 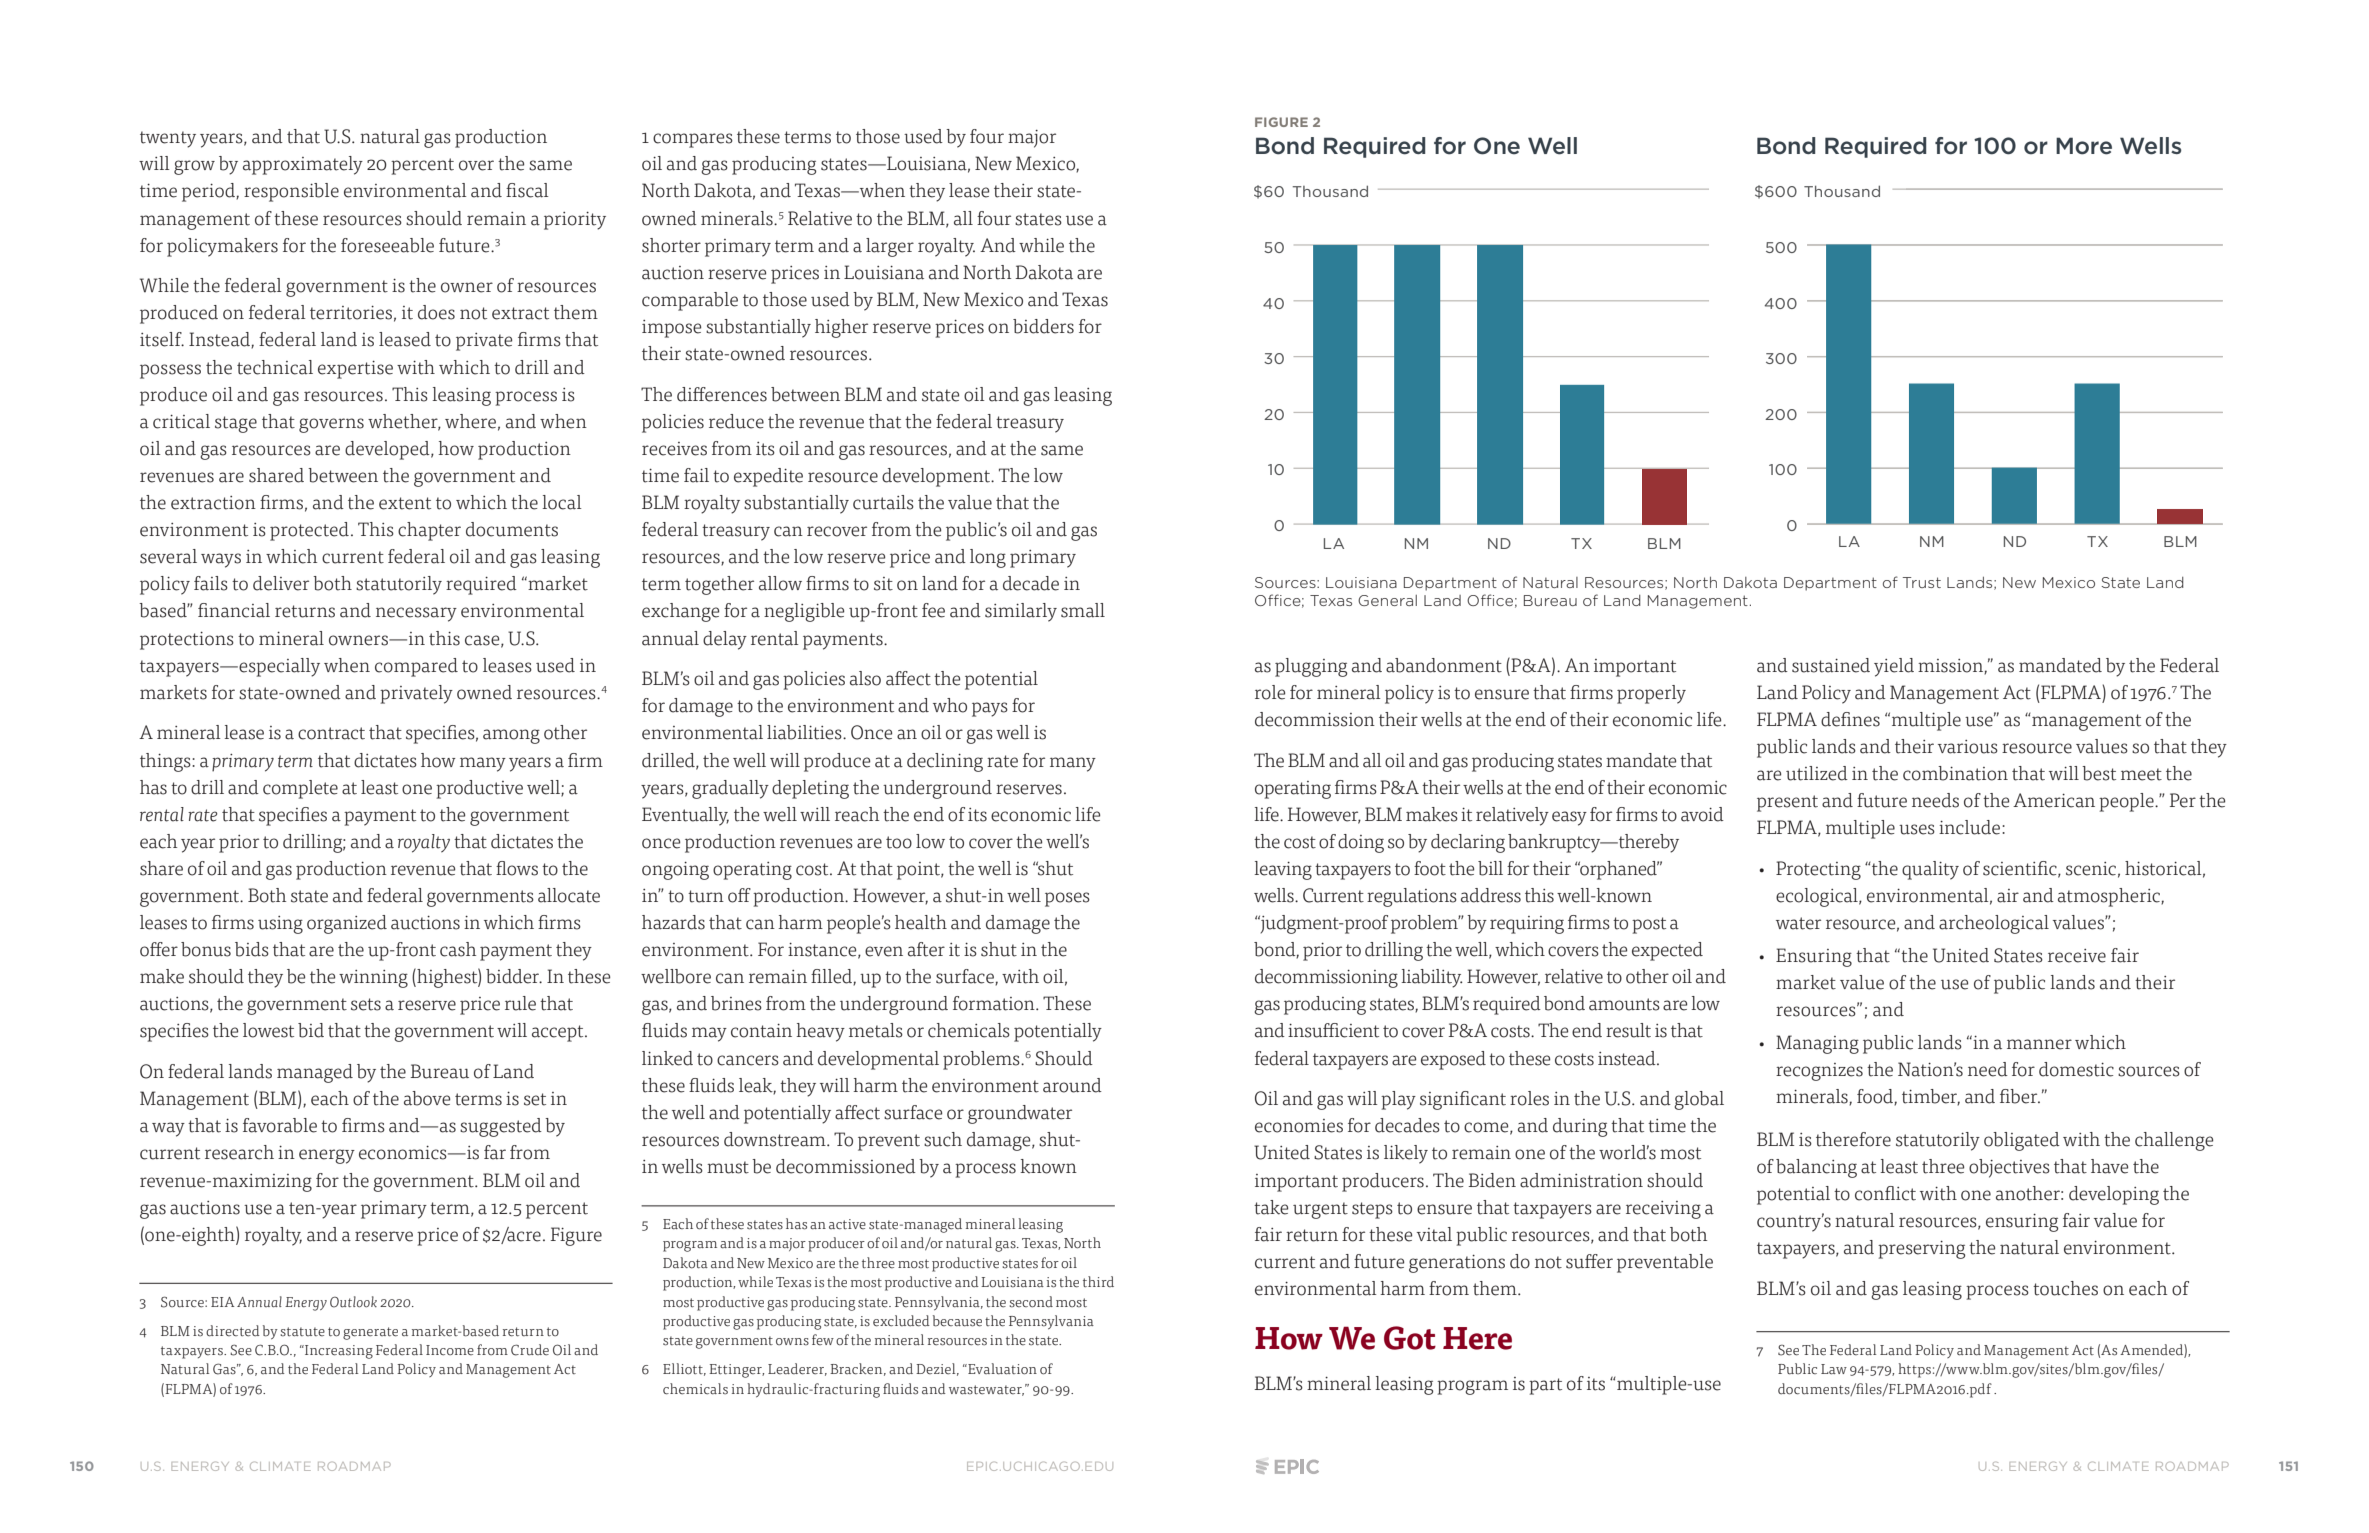 I want to click on larger, so click(x=890, y=247).
